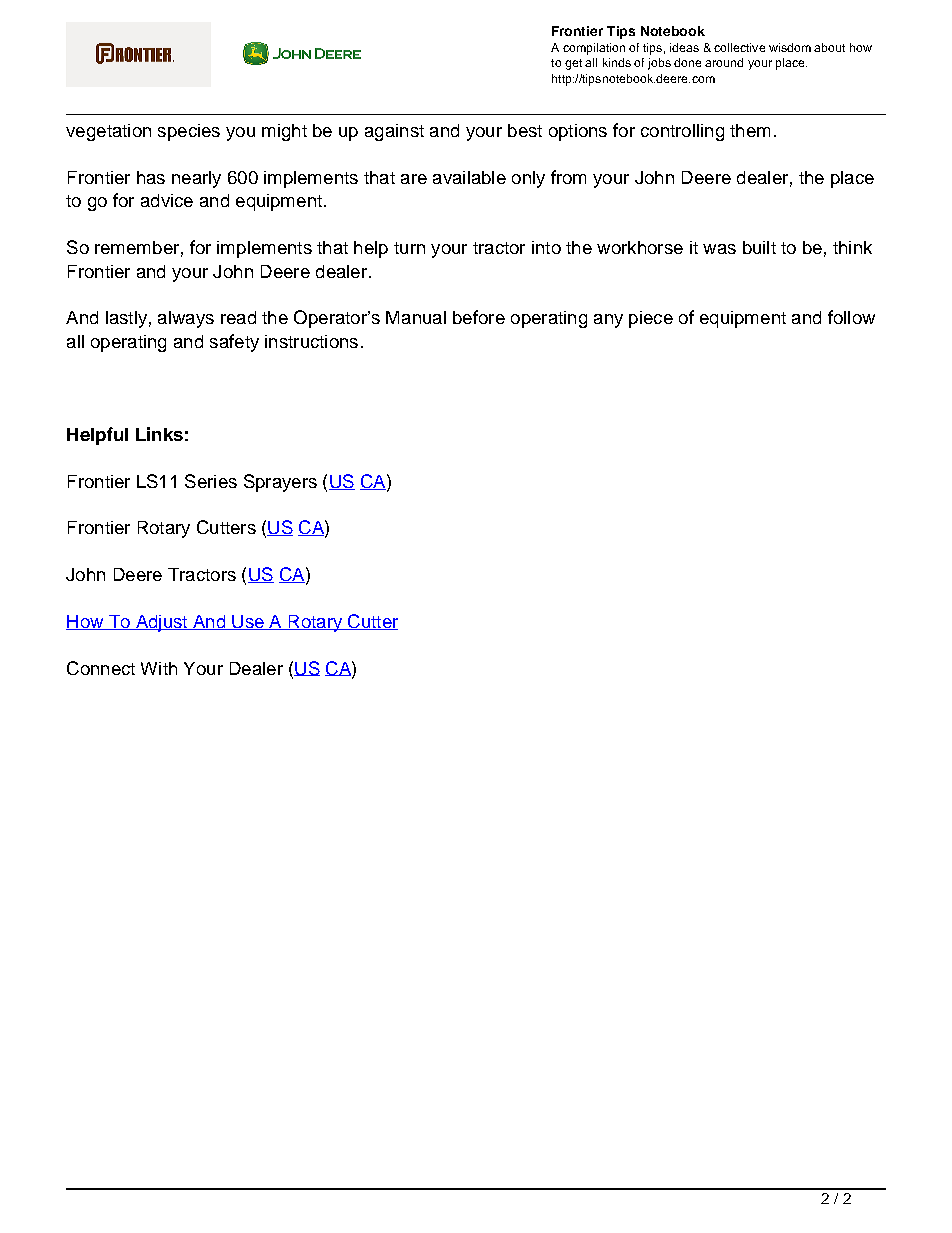 This document has width=952, height=1233. Describe the element at coordinates (189, 132) in the document. I see `species` at that location.
